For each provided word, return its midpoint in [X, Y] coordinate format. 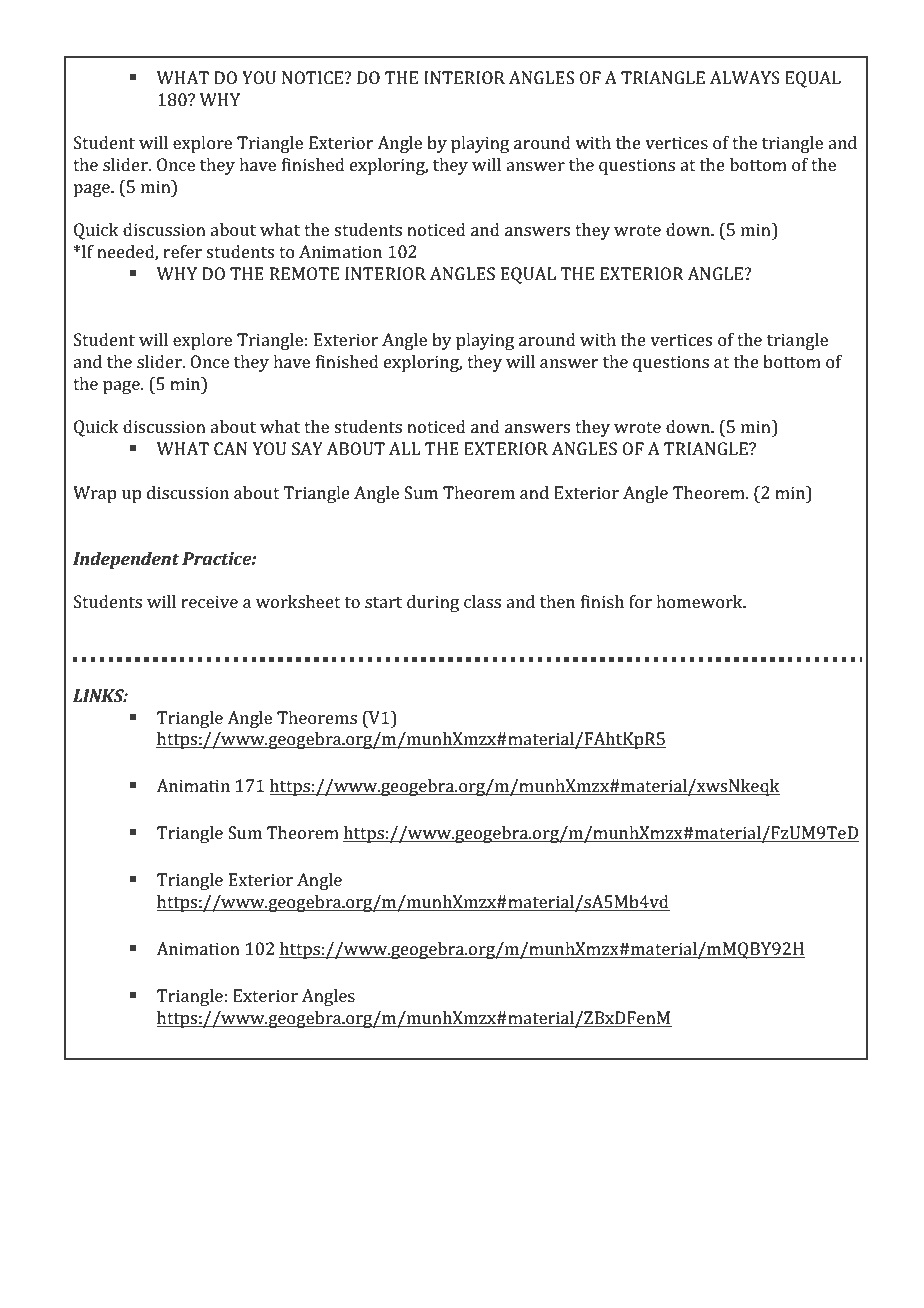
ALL [404, 448]
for [640, 601]
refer [182, 251]
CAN [230, 448]
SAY [307, 448]
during [433, 603]
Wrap [94, 494]
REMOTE [304, 273]
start [383, 602]
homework [700, 601]
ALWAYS [745, 77]
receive [209, 601]
